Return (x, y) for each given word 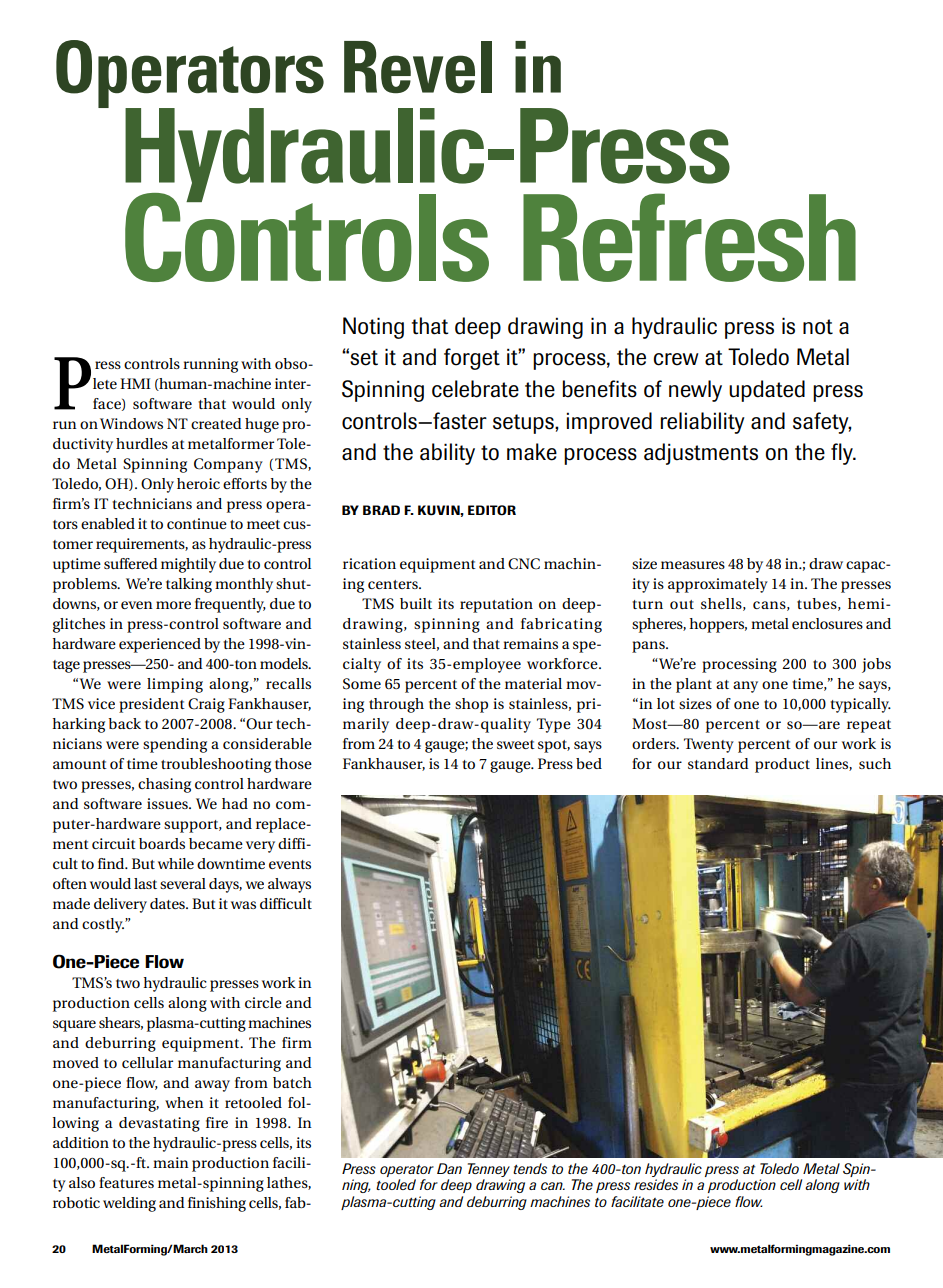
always (289, 885)
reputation (496, 605)
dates (168, 903)
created (216, 423)
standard (718, 763)
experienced (160, 645)
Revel (418, 67)
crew (676, 359)
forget (472, 359)
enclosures (827, 623)
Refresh (689, 237)
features (126, 1182)
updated (767, 391)
